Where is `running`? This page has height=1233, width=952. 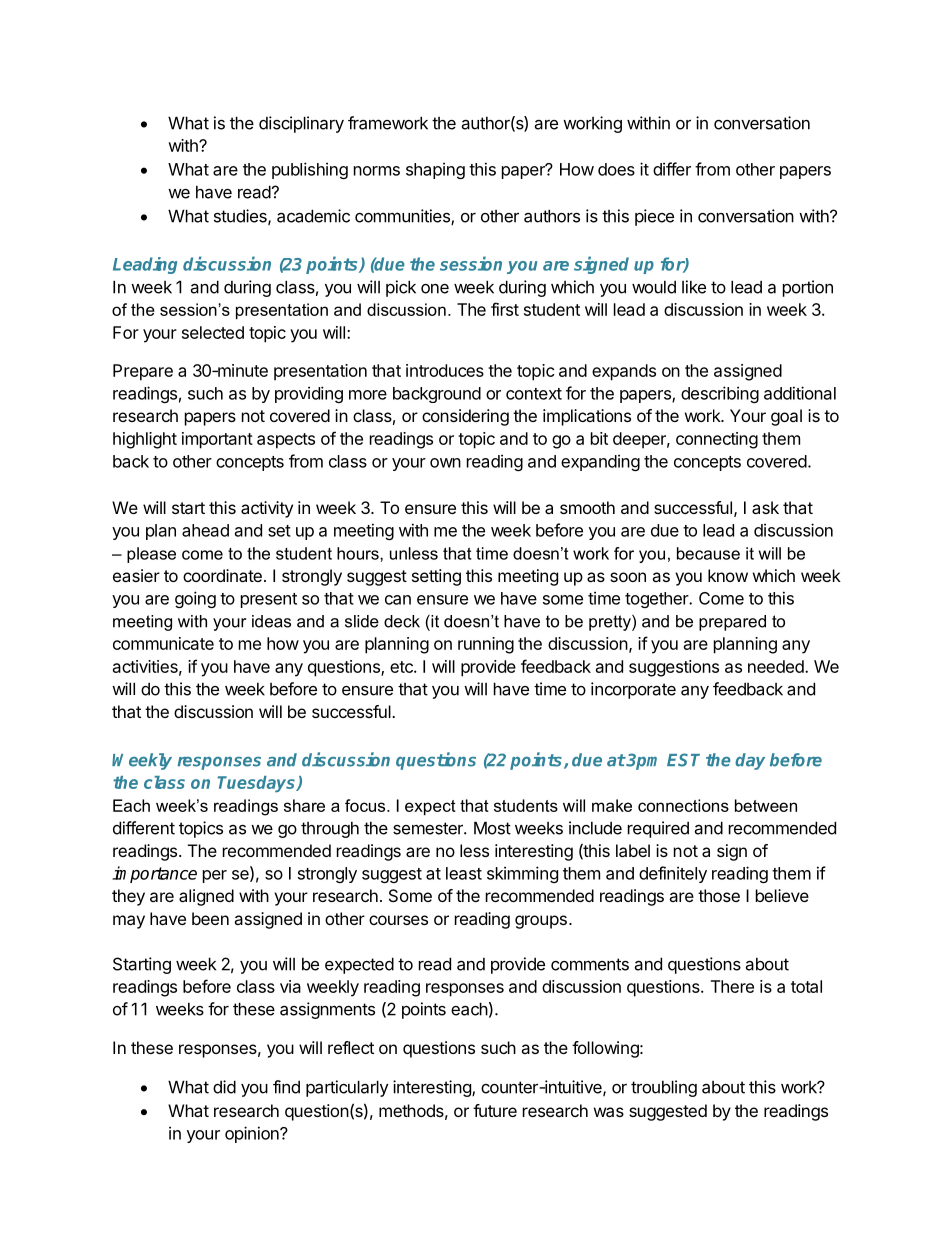 running is located at coordinates (486, 645).
